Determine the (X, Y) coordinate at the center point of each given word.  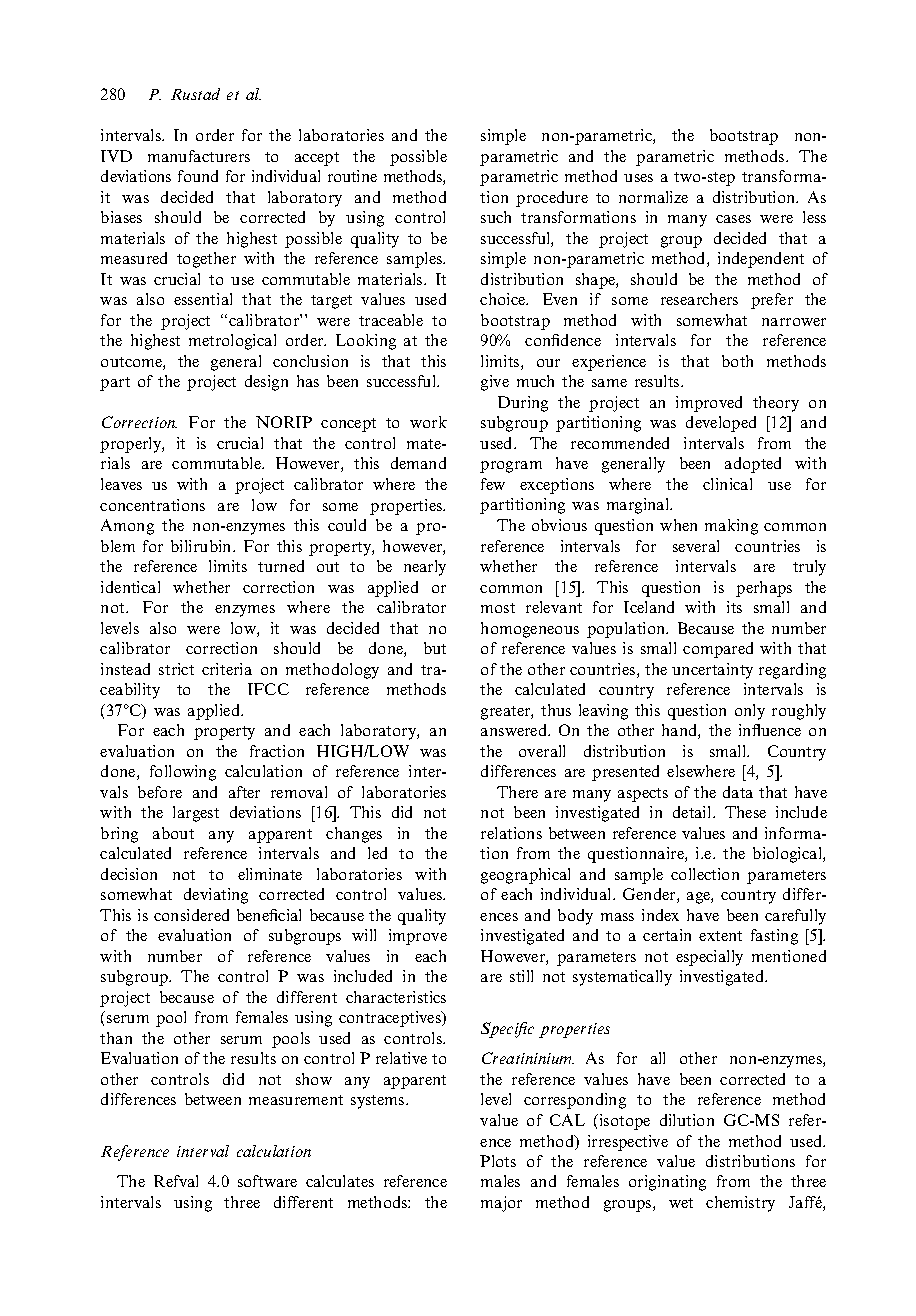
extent (720, 936)
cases (733, 219)
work (428, 422)
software (267, 1181)
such (496, 217)
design (266, 383)
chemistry (740, 1204)
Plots (498, 1161)
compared (718, 650)
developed (721, 424)
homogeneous (530, 630)
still (521, 976)
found (198, 176)
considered (191, 915)
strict (176, 669)
